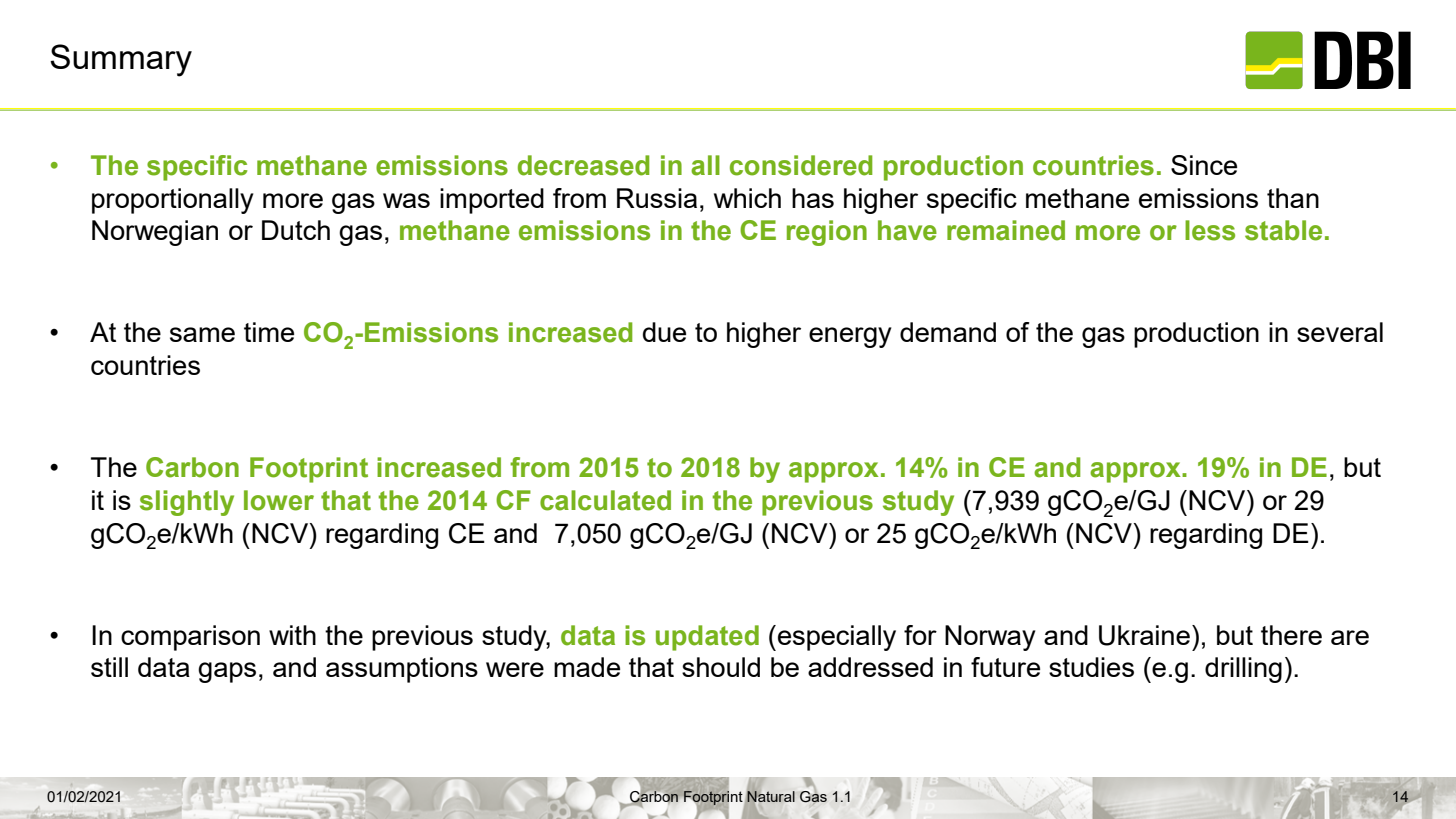  What do you see at coordinates (121, 60) in the screenshot?
I see `Summary` at bounding box center [121, 60].
